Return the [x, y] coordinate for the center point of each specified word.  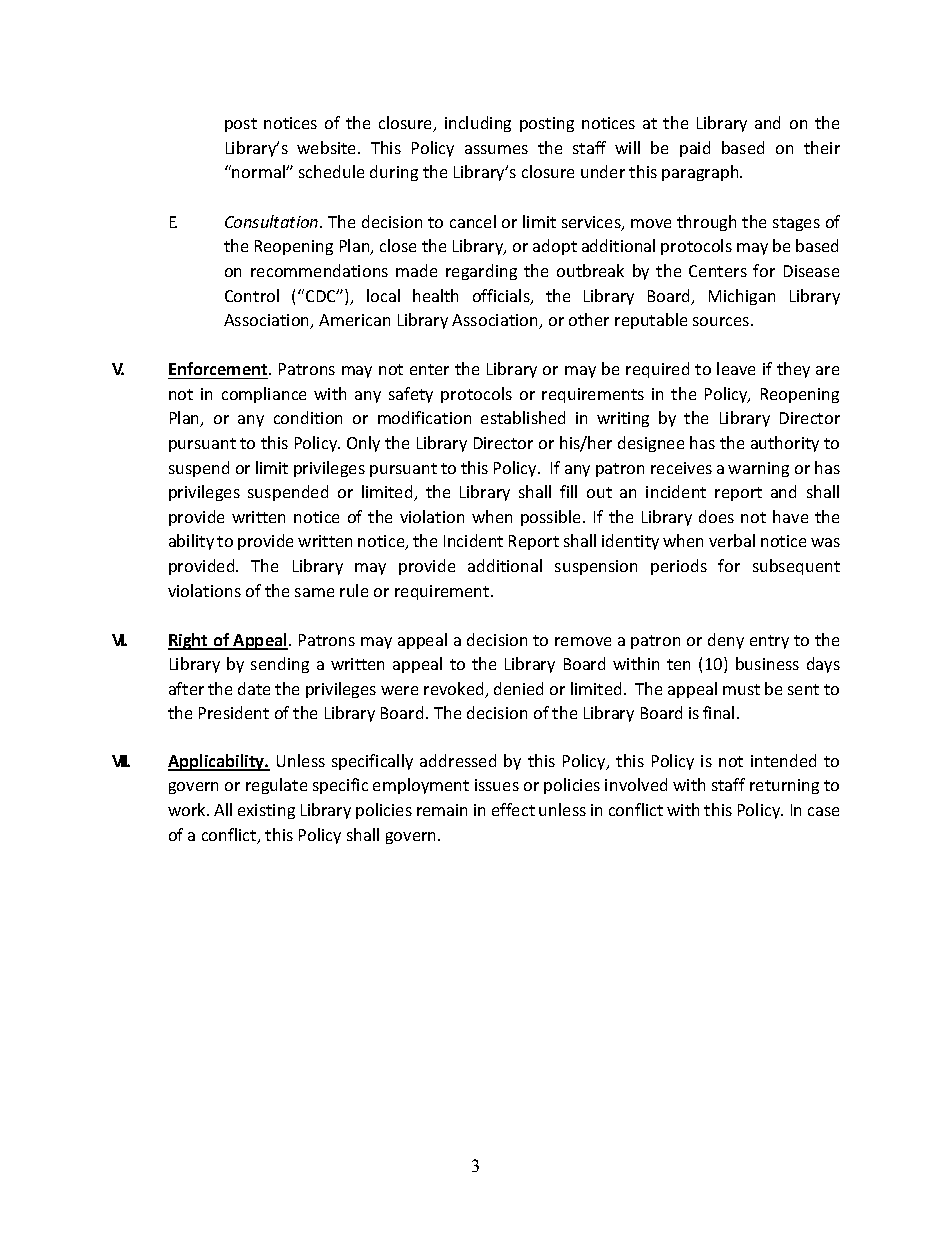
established [523, 417]
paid [695, 149]
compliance [264, 395]
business [767, 663]
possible [552, 518]
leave [736, 368]
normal [259, 171]
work [188, 809]
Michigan [742, 297]
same [314, 592]
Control [252, 295]
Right [189, 641]
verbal [732, 540]
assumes [496, 149]
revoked [455, 690]
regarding [481, 272]
